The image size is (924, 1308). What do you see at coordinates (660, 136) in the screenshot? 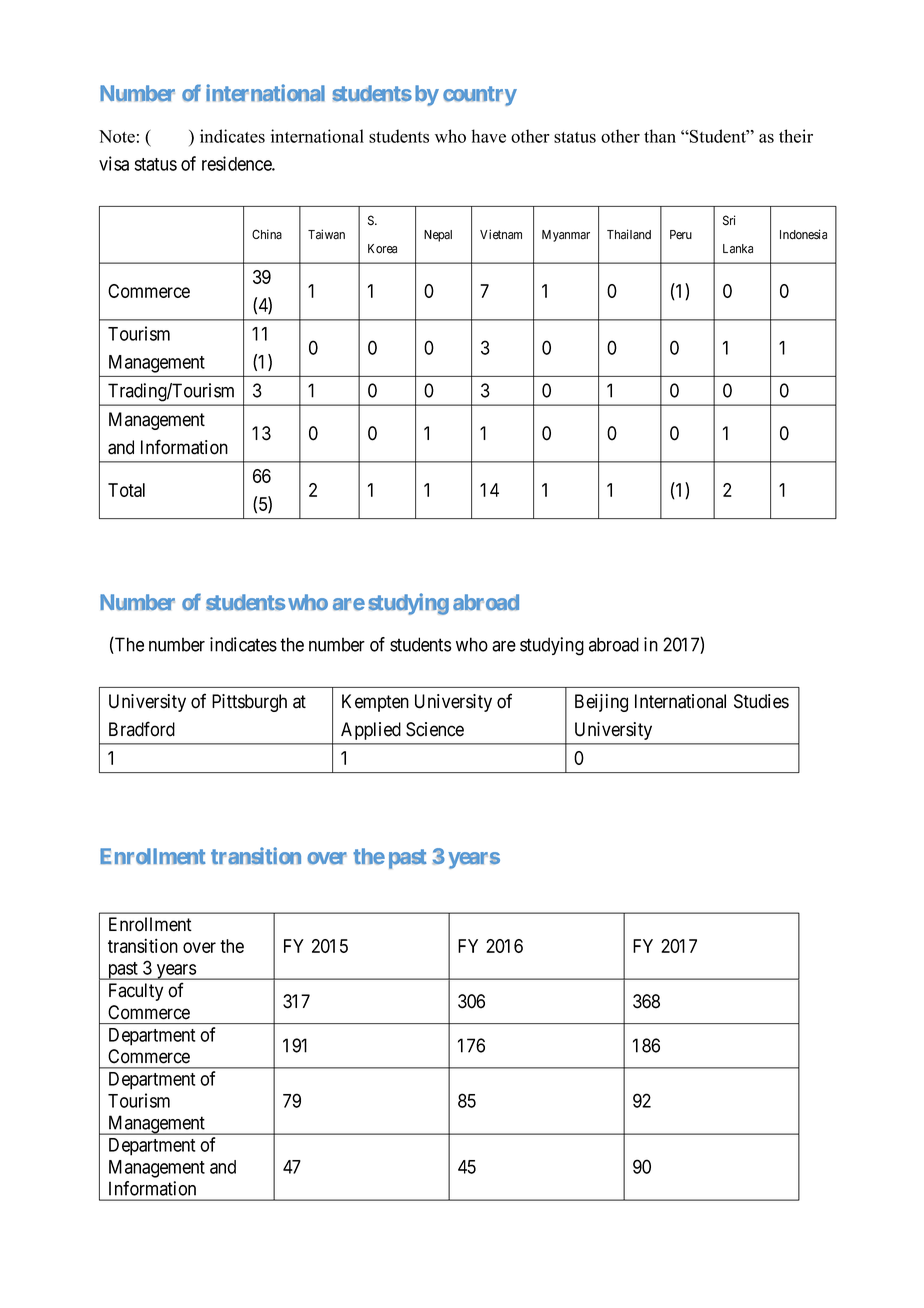
I see `than` at bounding box center [660, 136].
